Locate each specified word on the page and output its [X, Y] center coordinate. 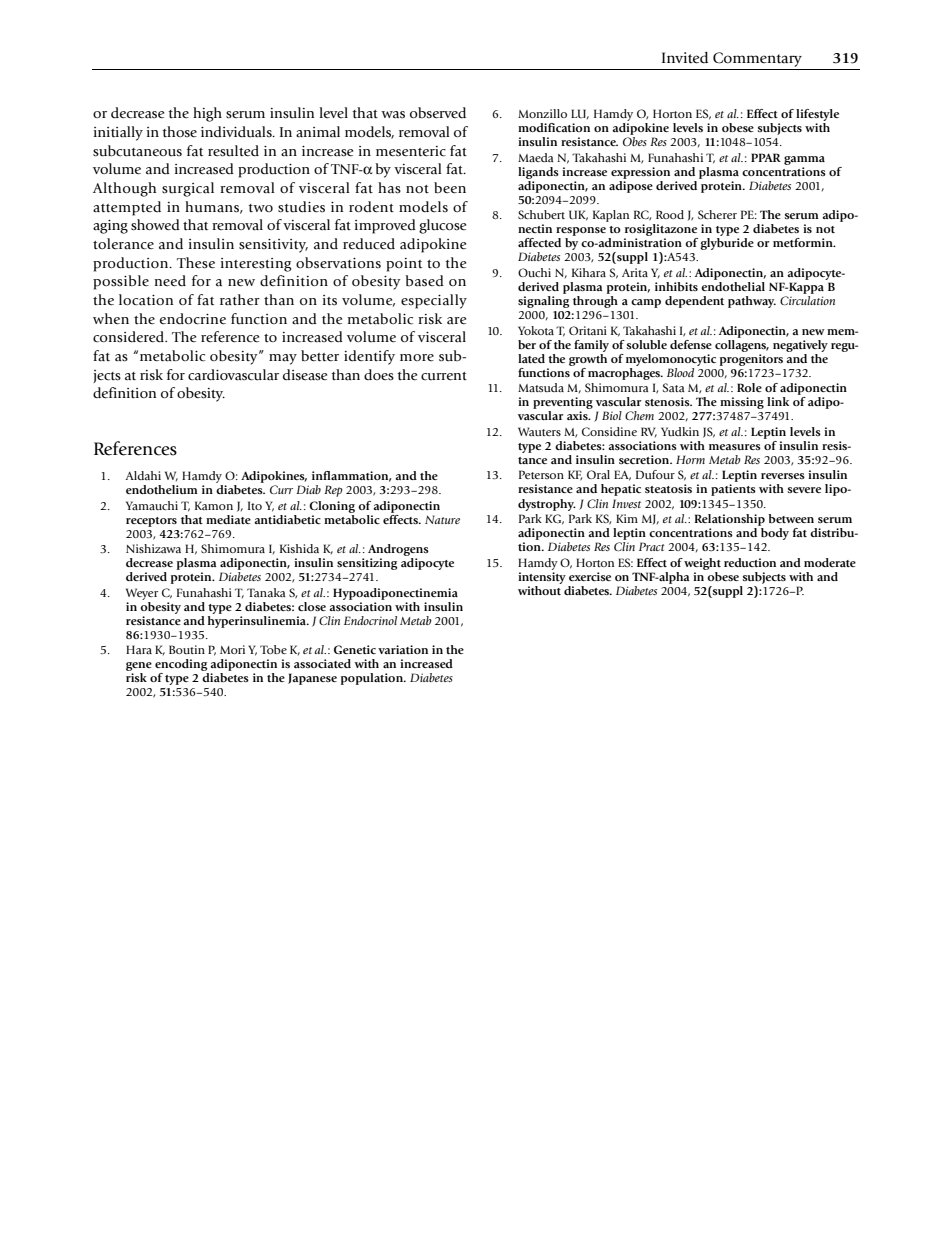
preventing [563, 404]
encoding [182, 666]
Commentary [757, 59]
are [456, 321]
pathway [752, 302]
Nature [442, 519]
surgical [188, 189]
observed [438, 113]
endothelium [162, 489]
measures [735, 447]
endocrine [193, 319]
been [450, 188]
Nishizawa [153, 548]
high [207, 114]
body [775, 534]
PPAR [766, 157]
